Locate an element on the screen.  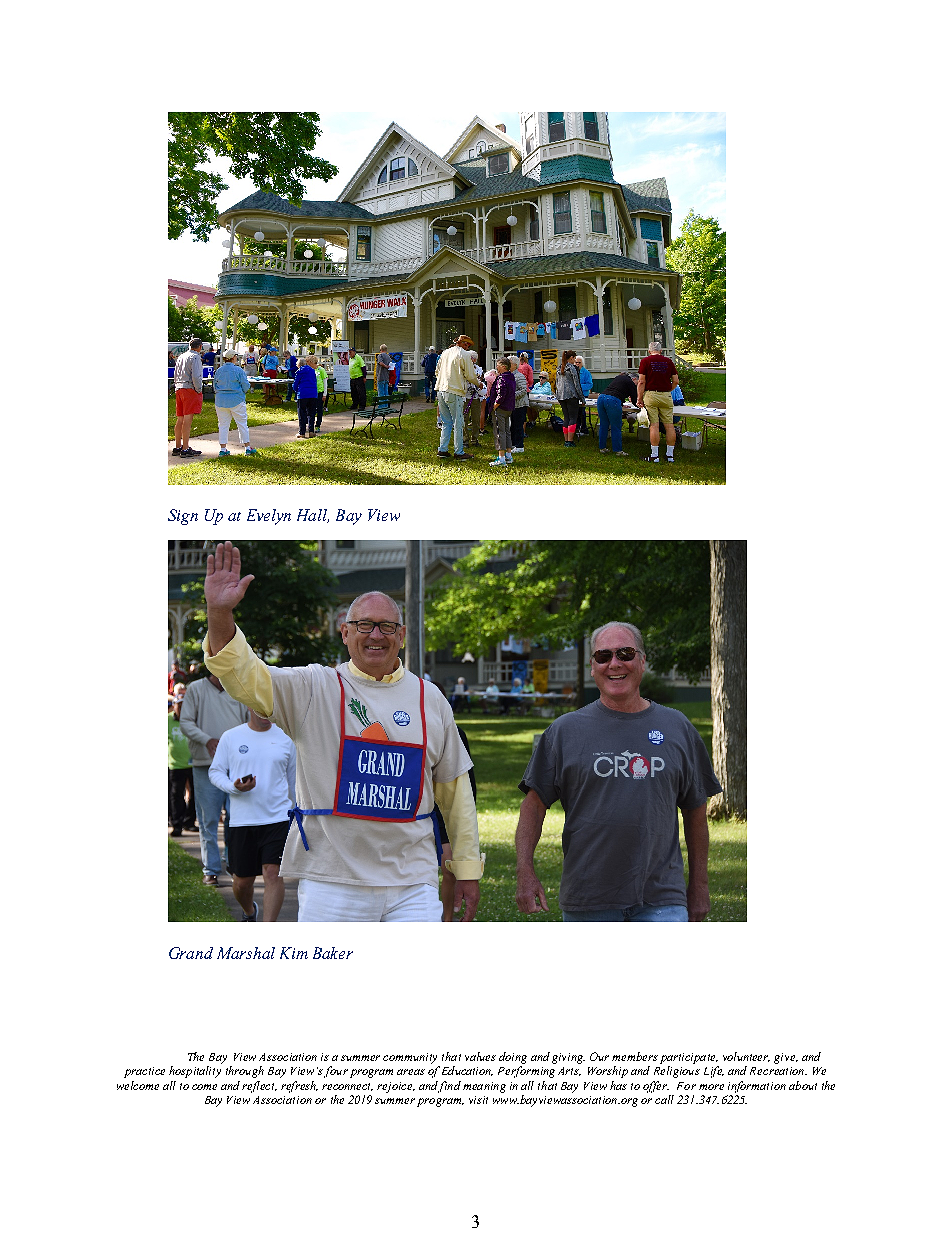
hospitality is located at coordinates (195, 1072).
